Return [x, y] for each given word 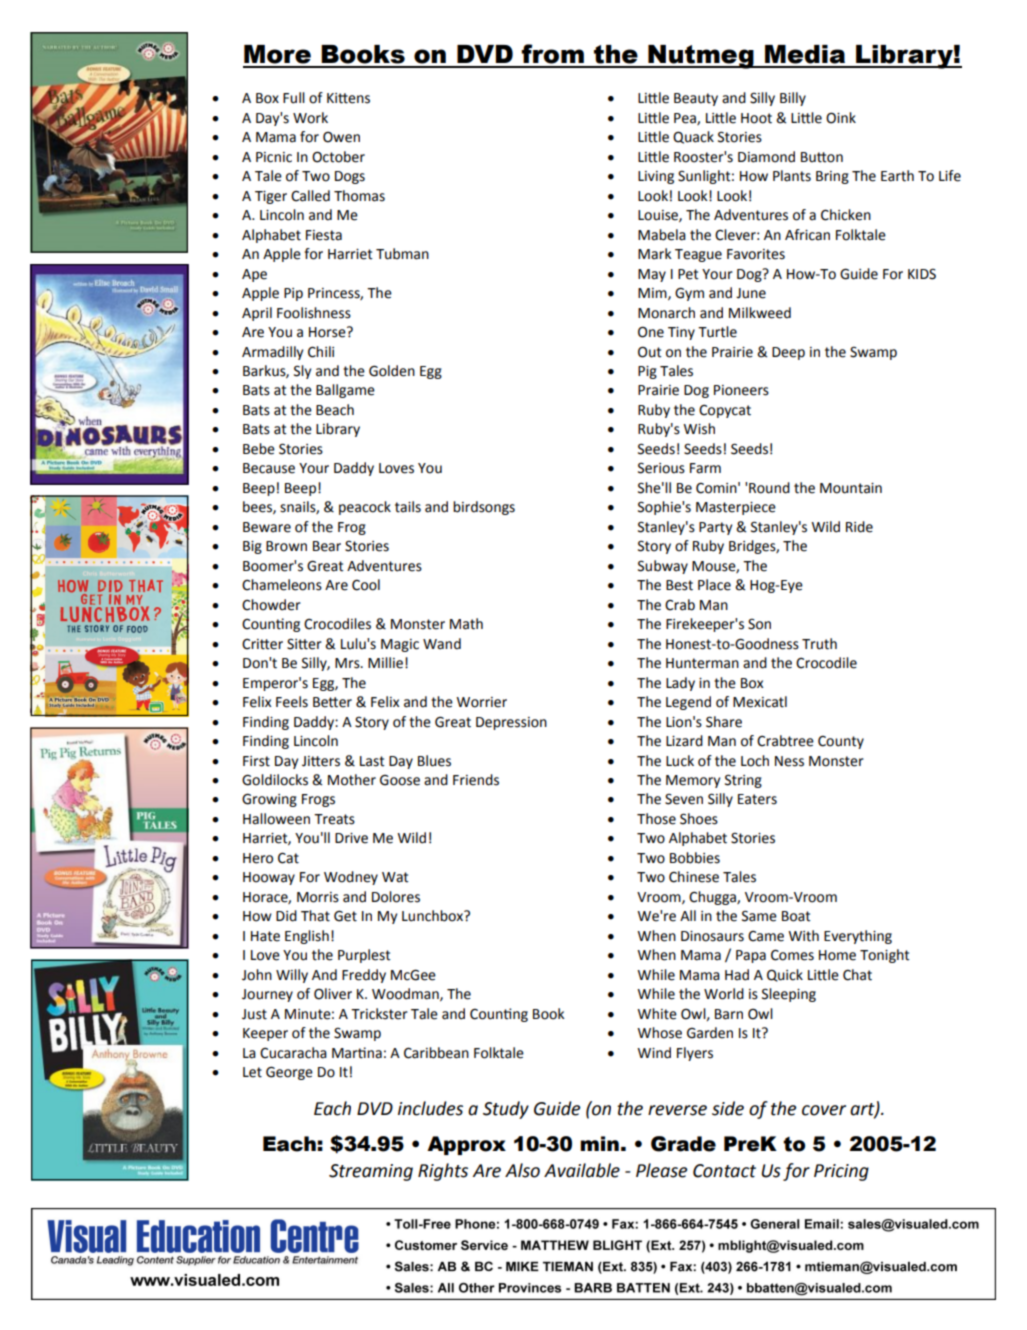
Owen [341, 137]
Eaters [757, 799]
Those [656, 819]
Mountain [851, 488]
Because [269, 468]
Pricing [841, 1172]
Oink [841, 118]
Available [582, 1170]
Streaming [371, 1172]
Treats [334, 819]
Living [656, 177]
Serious [661, 468]
